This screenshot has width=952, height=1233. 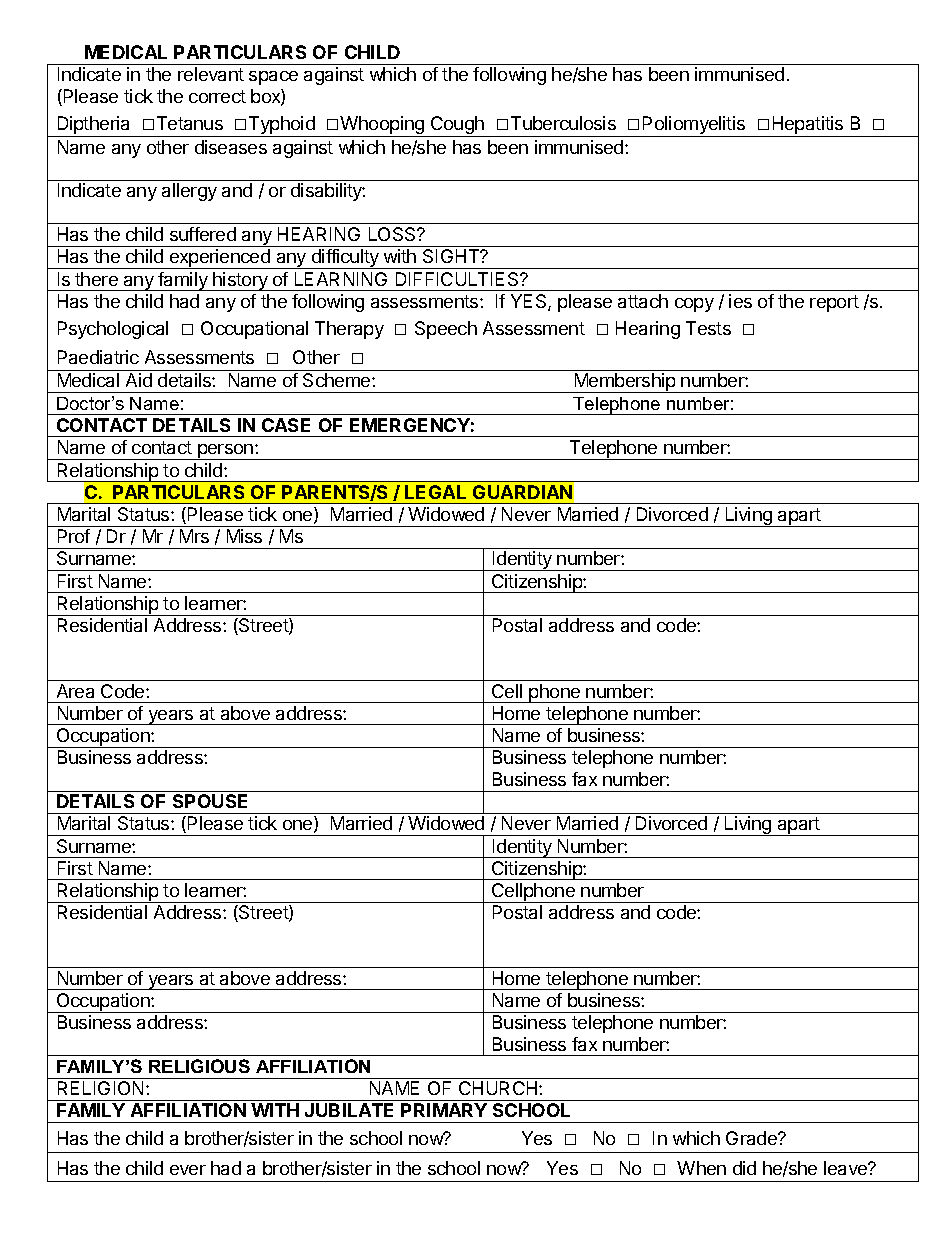 What do you see at coordinates (100, 1088) in the screenshot?
I see `RELIGION` at bounding box center [100, 1088].
